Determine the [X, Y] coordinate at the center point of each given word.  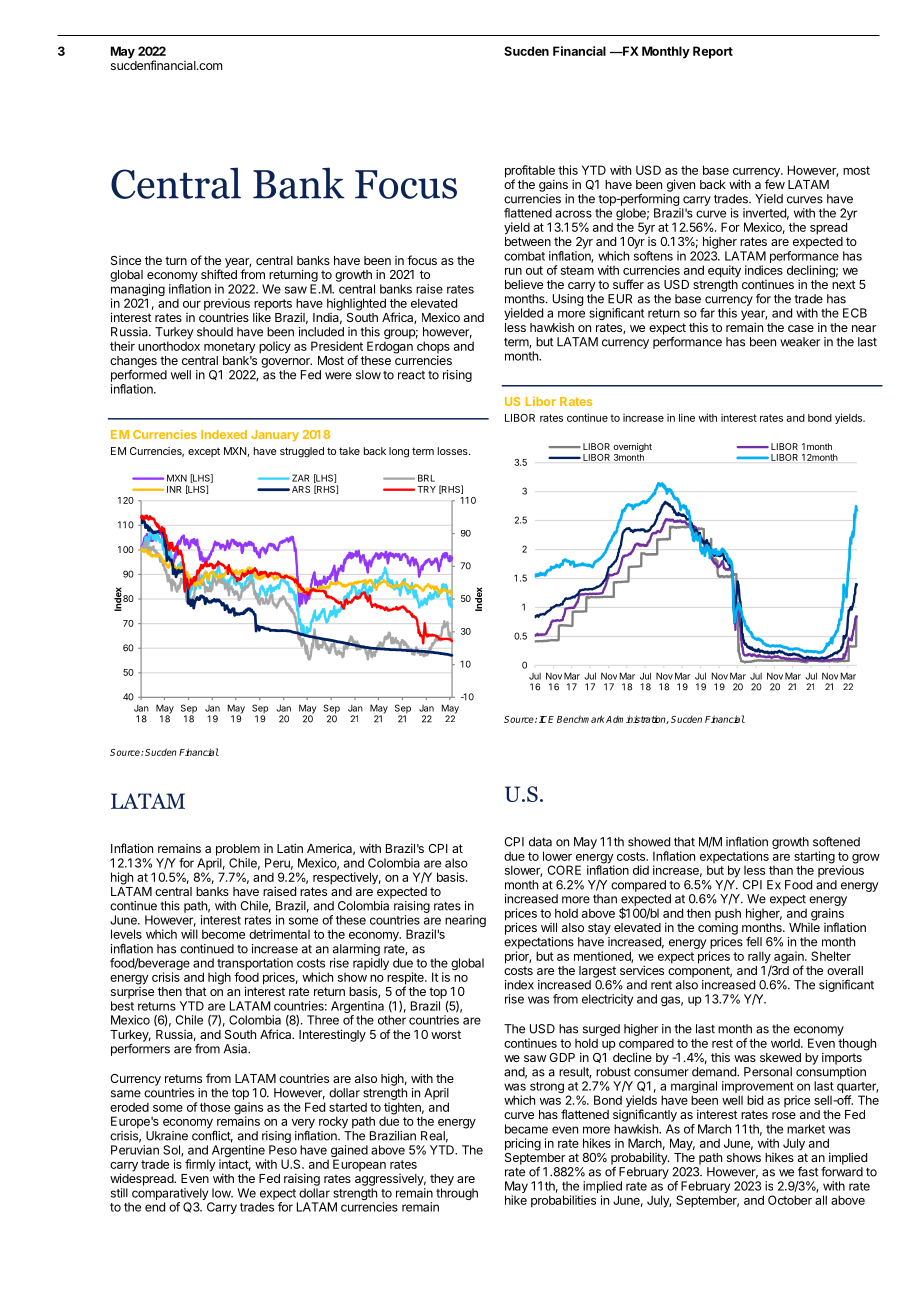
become [223, 934]
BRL [426, 478]
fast [808, 1171]
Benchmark [580, 719]
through [457, 1194]
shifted [219, 274]
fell [754, 942]
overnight [632, 449]
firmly [200, 1165]
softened [836, 842]
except [204, 452]
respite [406, 979]
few [775, 183]
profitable [530, 172]
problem [238, 850]
